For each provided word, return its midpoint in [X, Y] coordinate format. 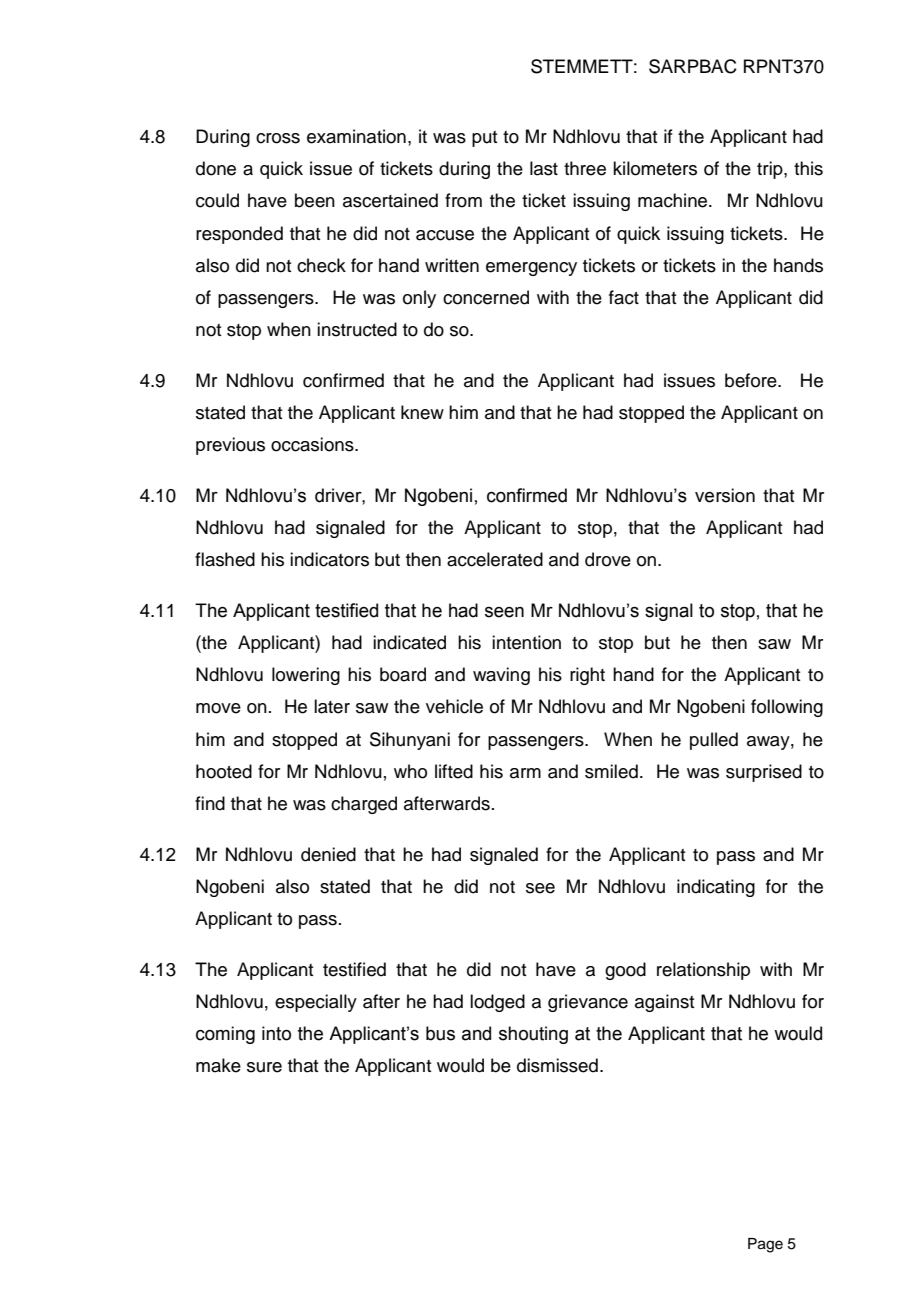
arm [525, 773]
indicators [329, 559]
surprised [764, 773]
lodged [497, 1003]
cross [278, 138]
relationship [703, 971]
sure [264, 1067]
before [752, 380]
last [544, 168]
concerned [486, 297]
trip [771, 170]
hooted [224, 771]
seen [504, 612]
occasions [313, 444]
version [725, 495]
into [276, 1033]
